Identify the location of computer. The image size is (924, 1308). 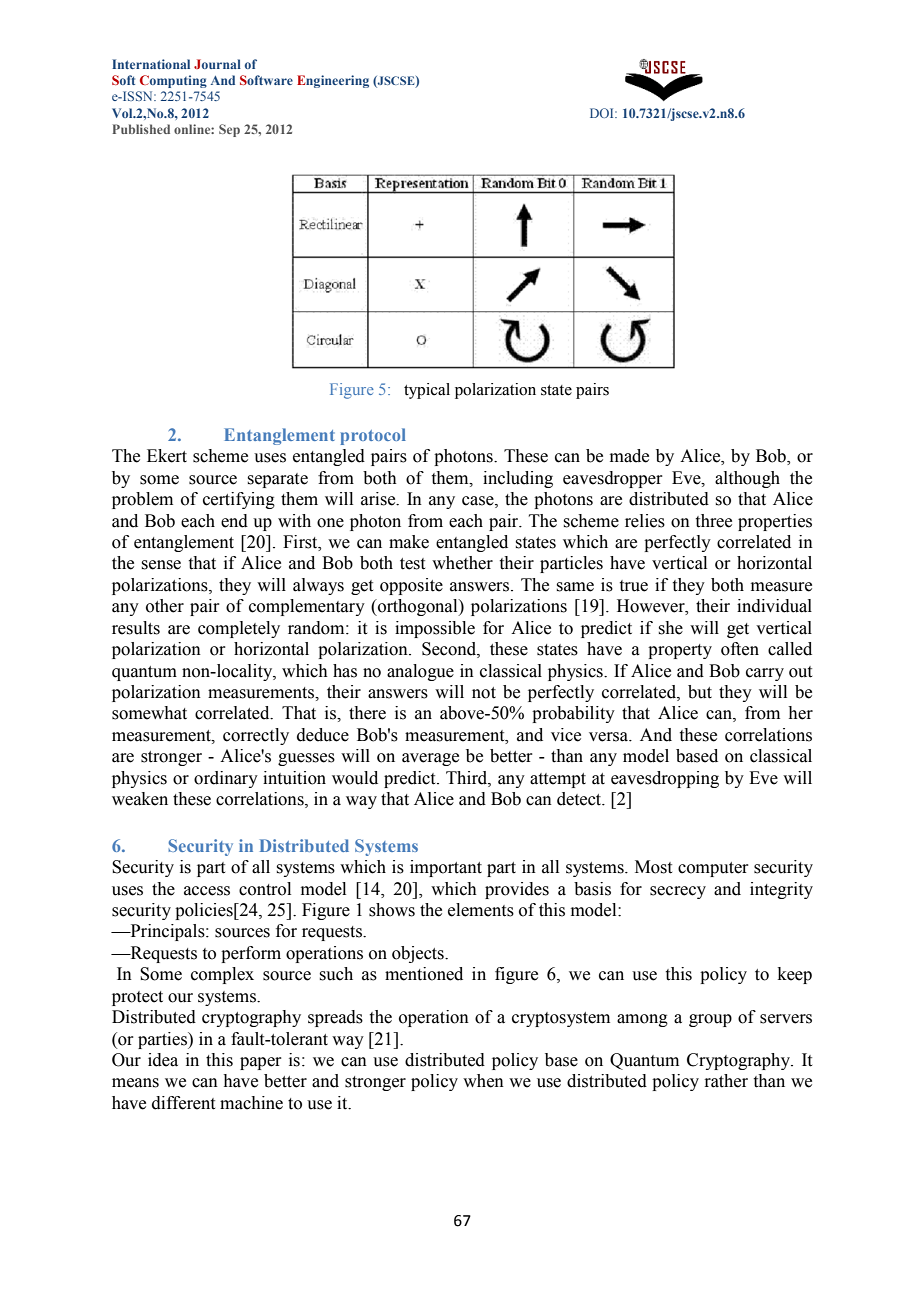
(713, 869).
